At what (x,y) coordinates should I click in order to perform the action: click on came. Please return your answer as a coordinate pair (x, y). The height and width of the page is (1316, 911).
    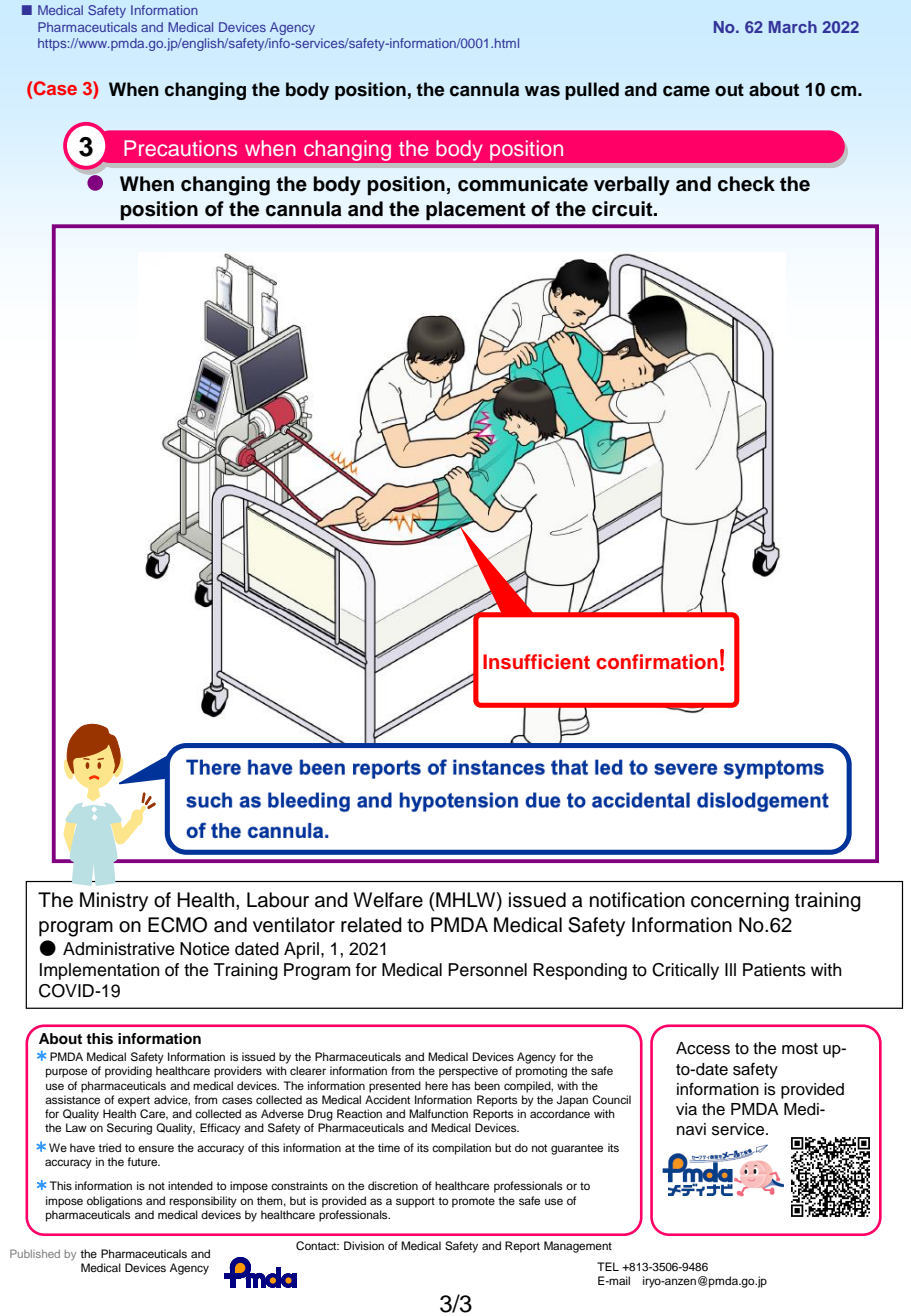
    Looking at the image, I should click on (686, 91).
